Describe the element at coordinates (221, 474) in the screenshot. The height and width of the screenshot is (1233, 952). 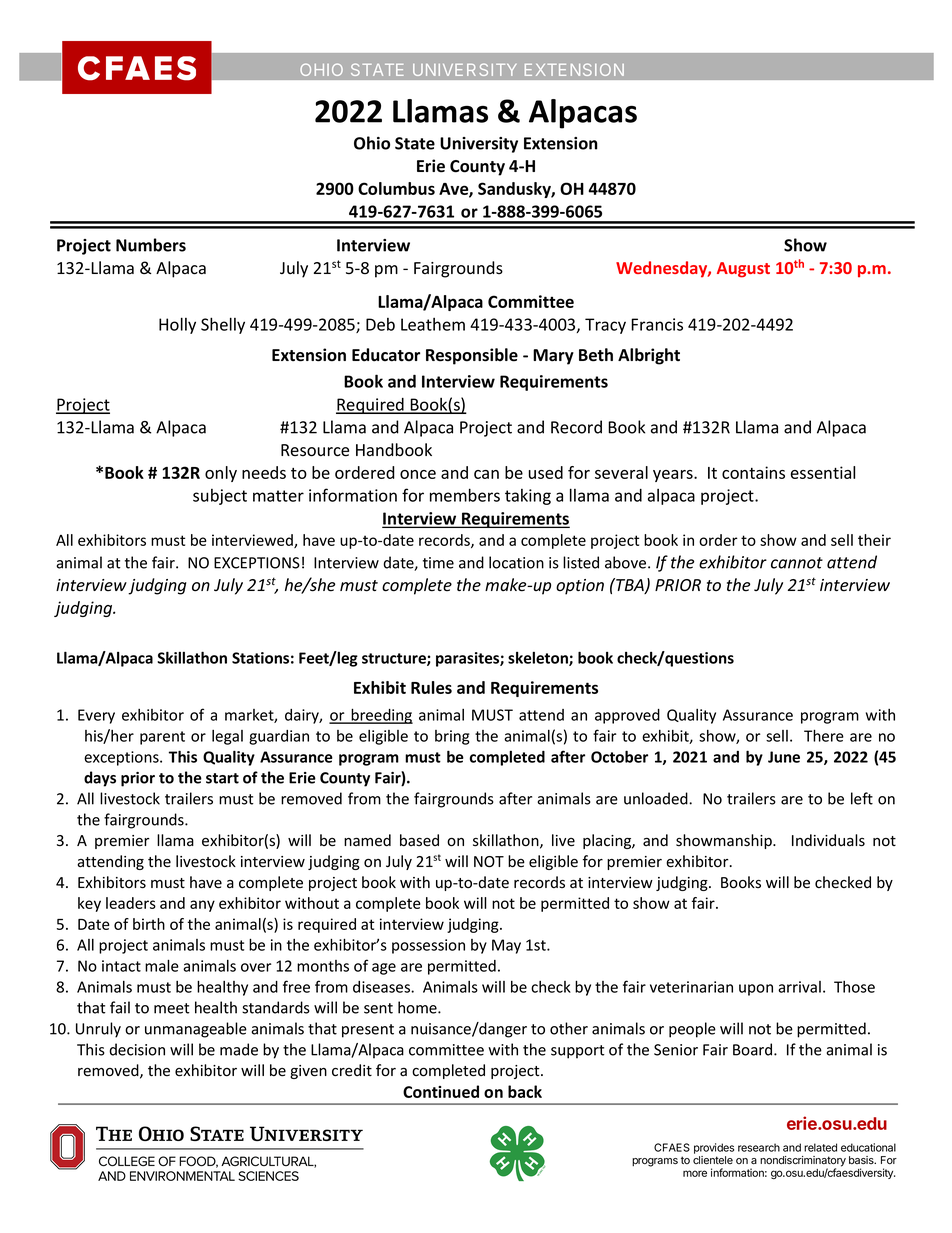
I see `only` at that location.
